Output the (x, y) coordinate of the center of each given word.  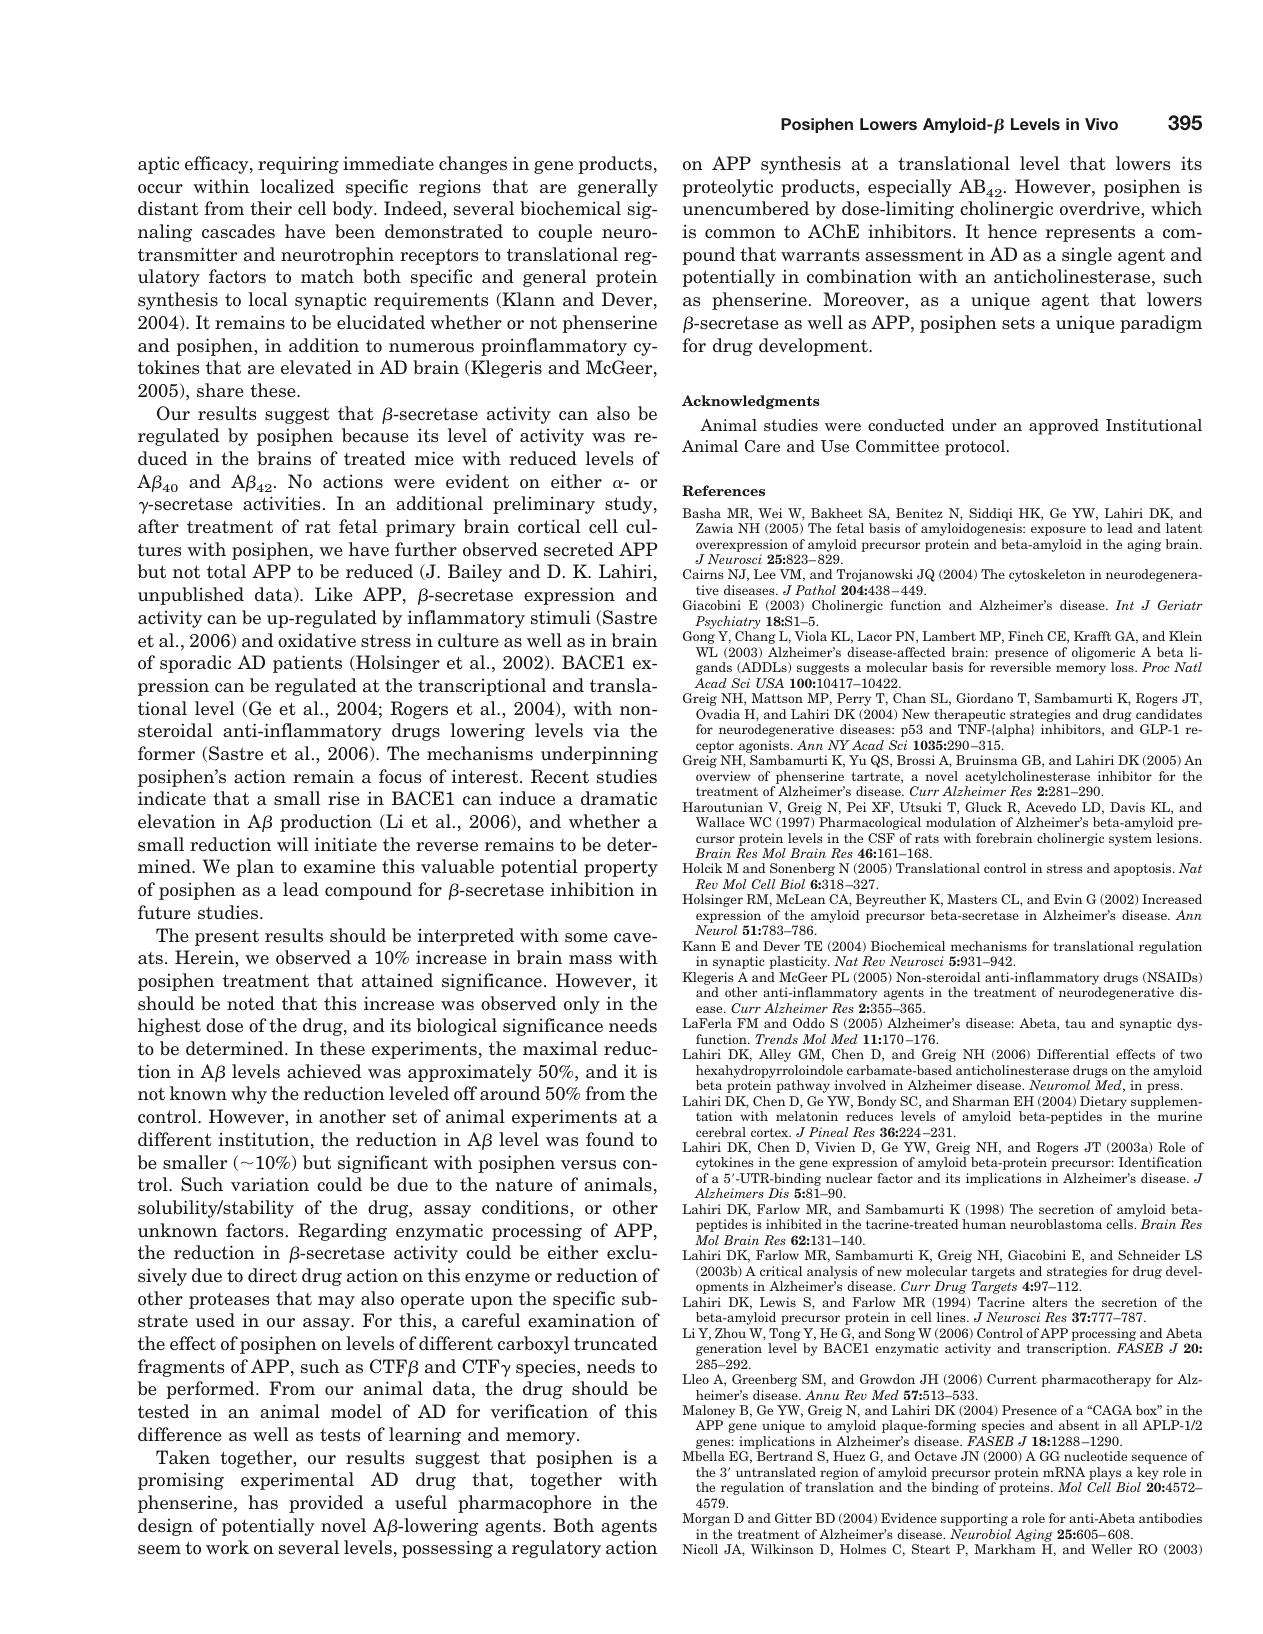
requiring (298, 165)
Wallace (720, 822)
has (263, 1502)
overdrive (1101, 209)
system (1130, 840)
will (293, 844)
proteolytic (727, 188)
